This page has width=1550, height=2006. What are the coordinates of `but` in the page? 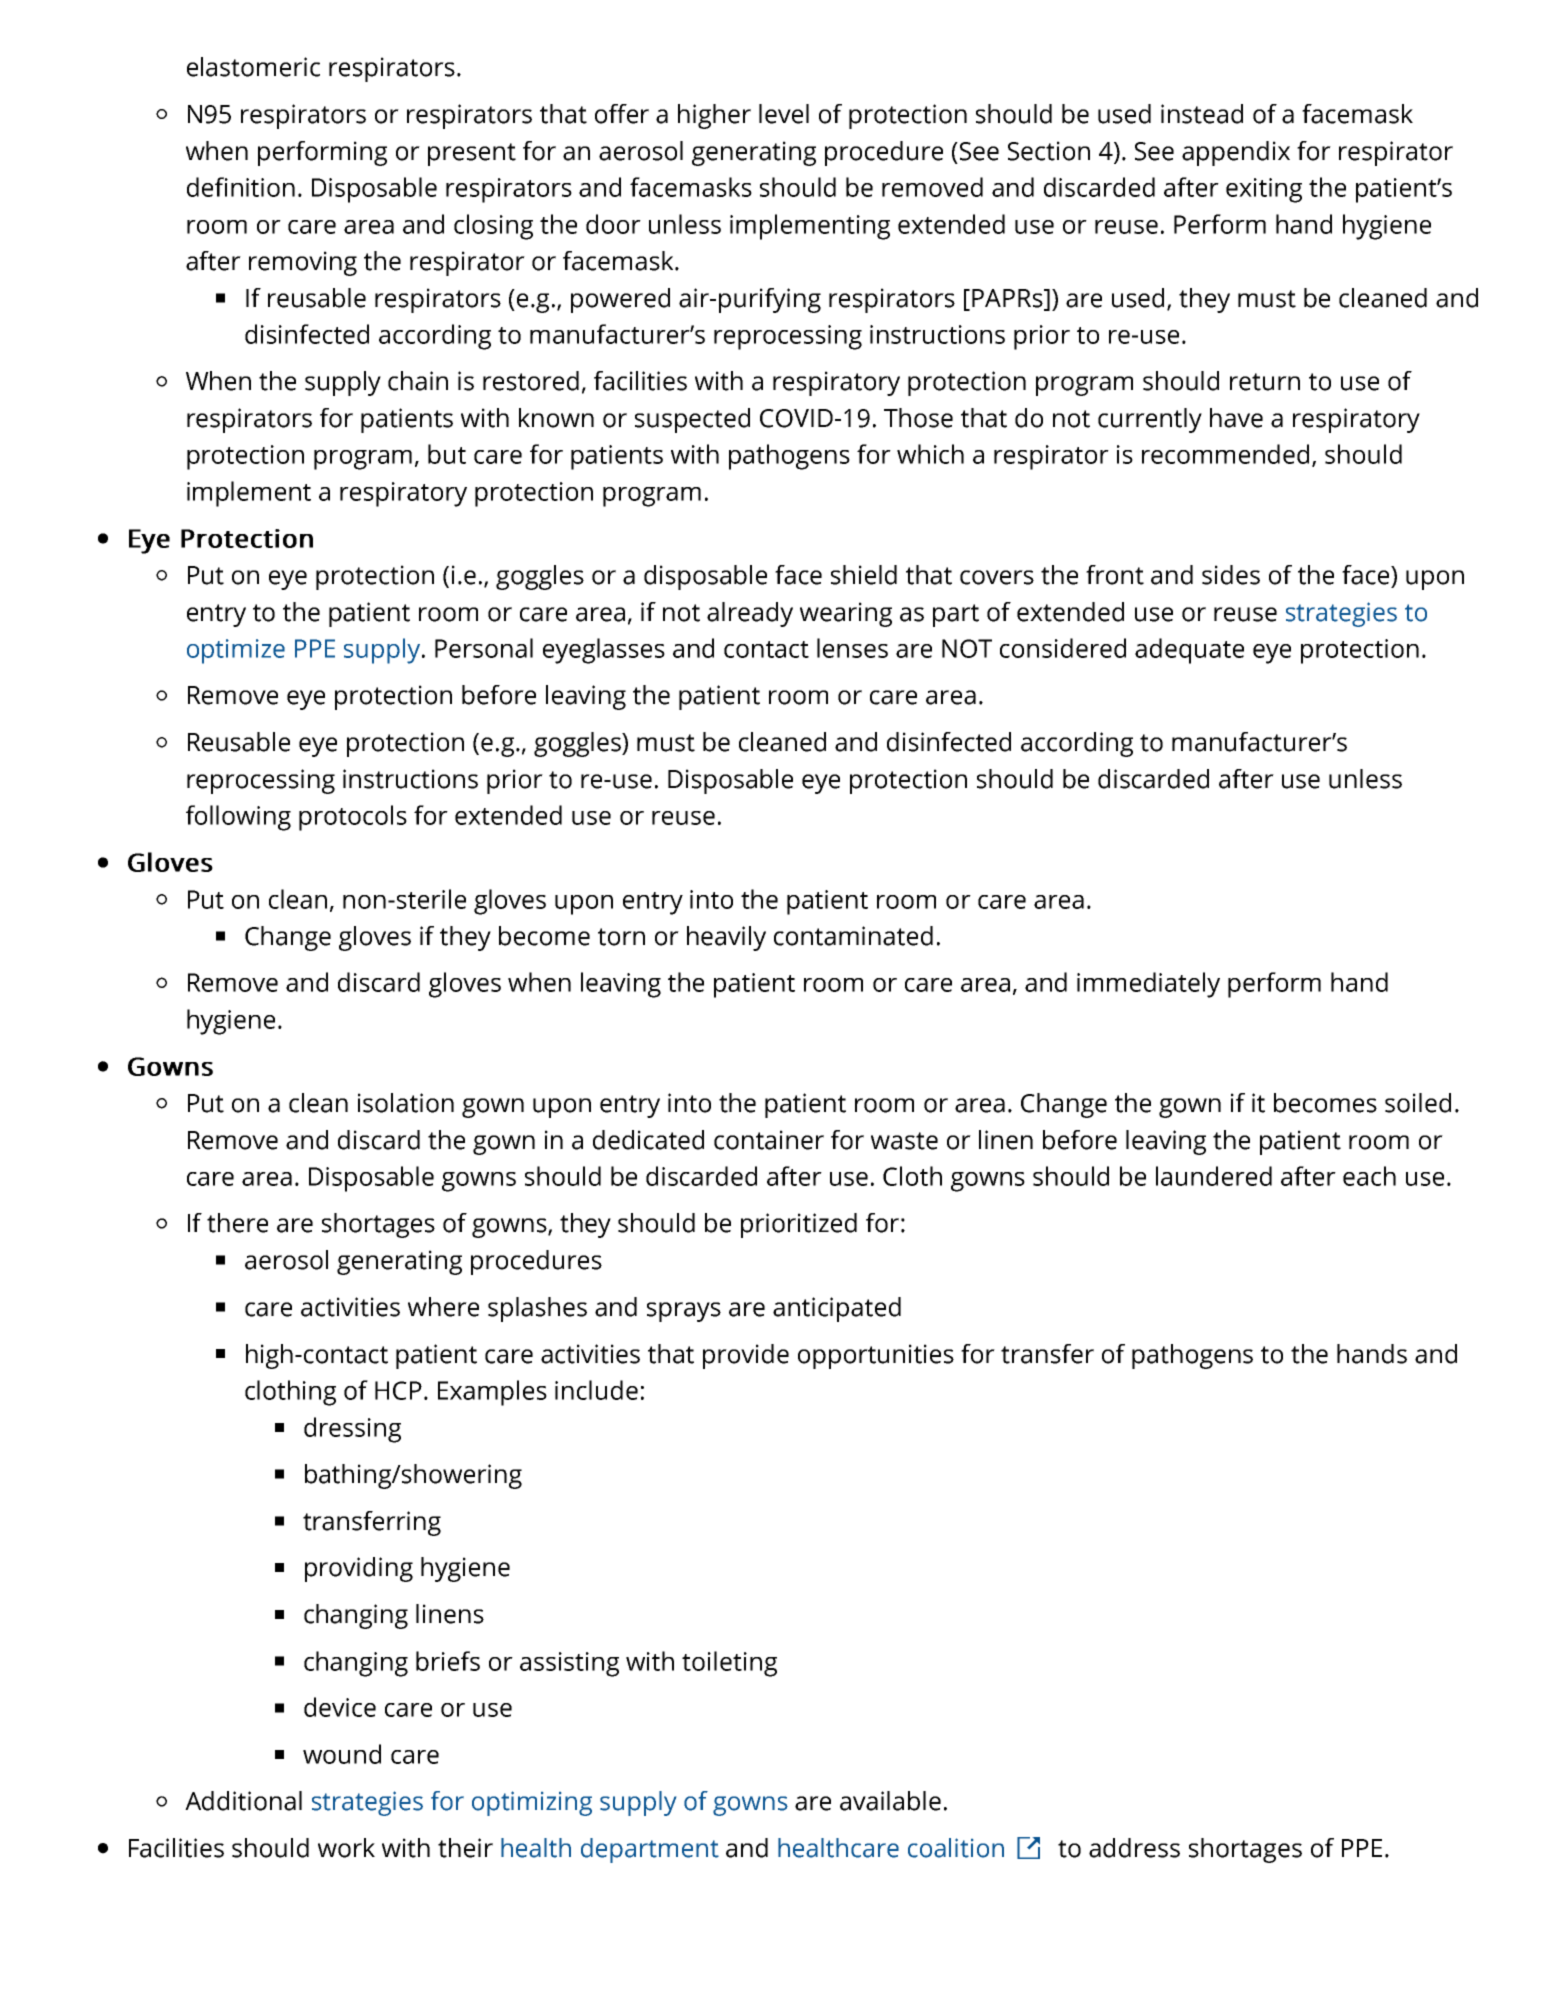 It's located at (447, 454).
